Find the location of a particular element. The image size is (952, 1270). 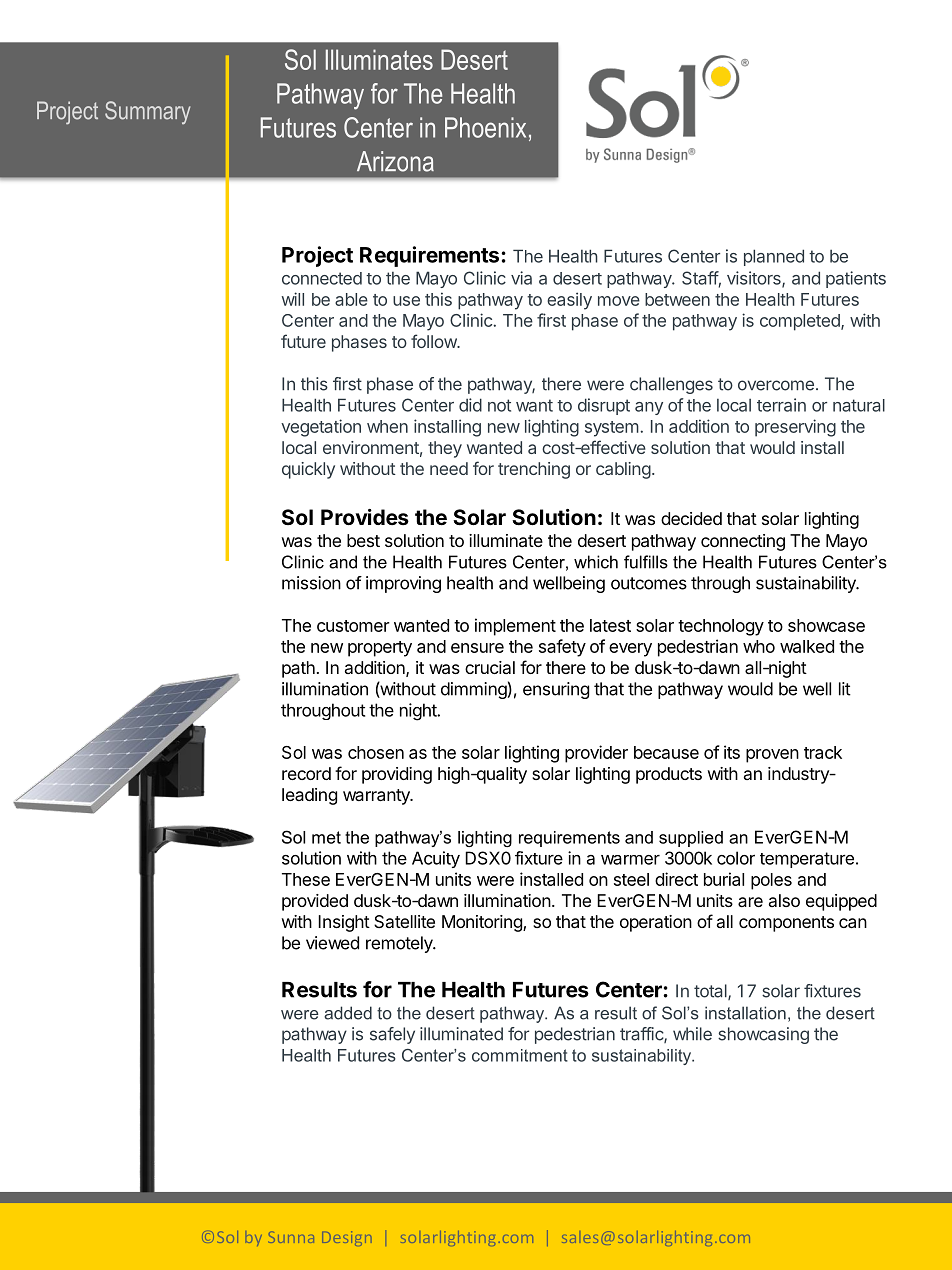

Phoenix is located at coordinates (485, 127).
